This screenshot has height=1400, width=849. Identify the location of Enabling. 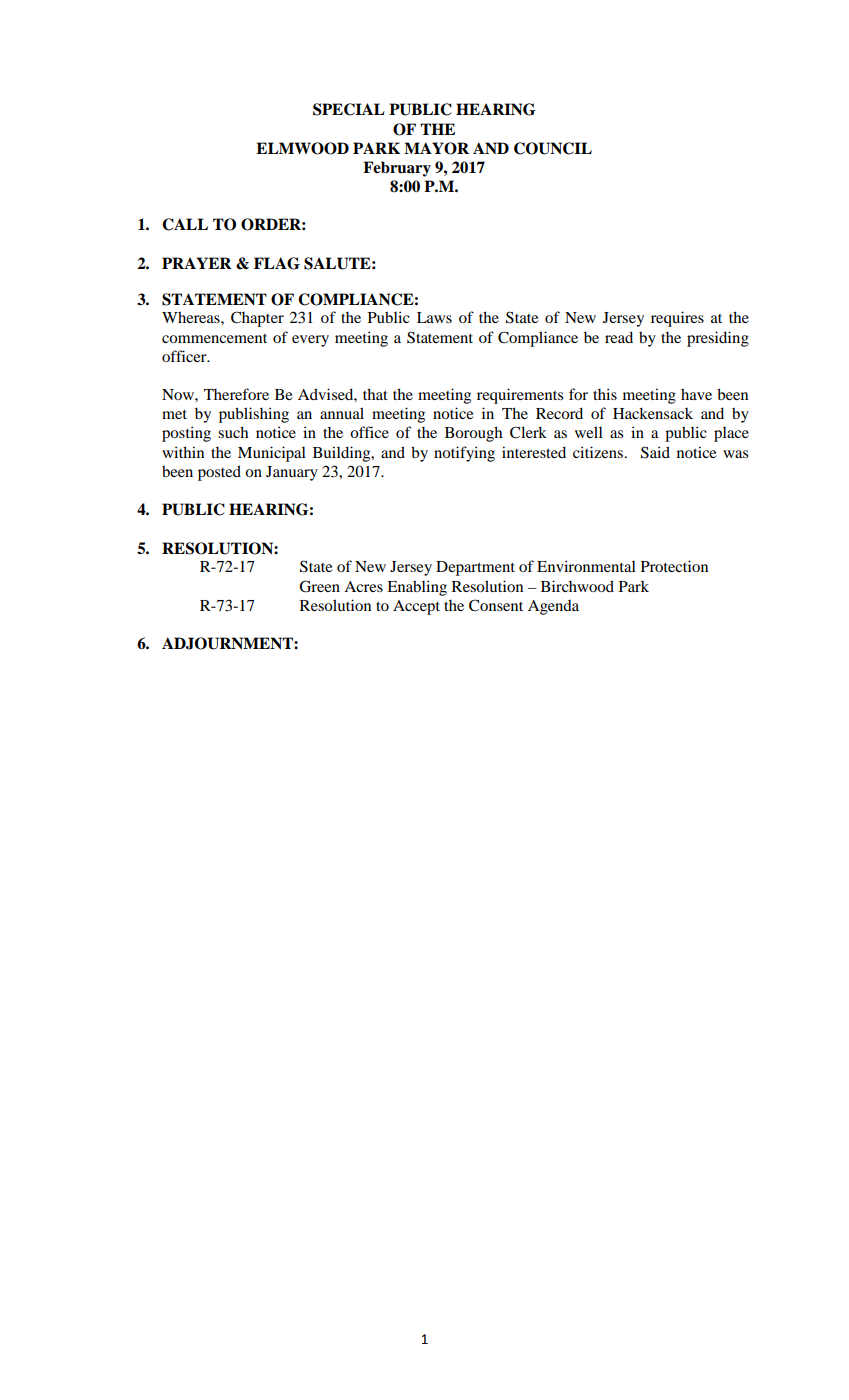
(417, 588).
